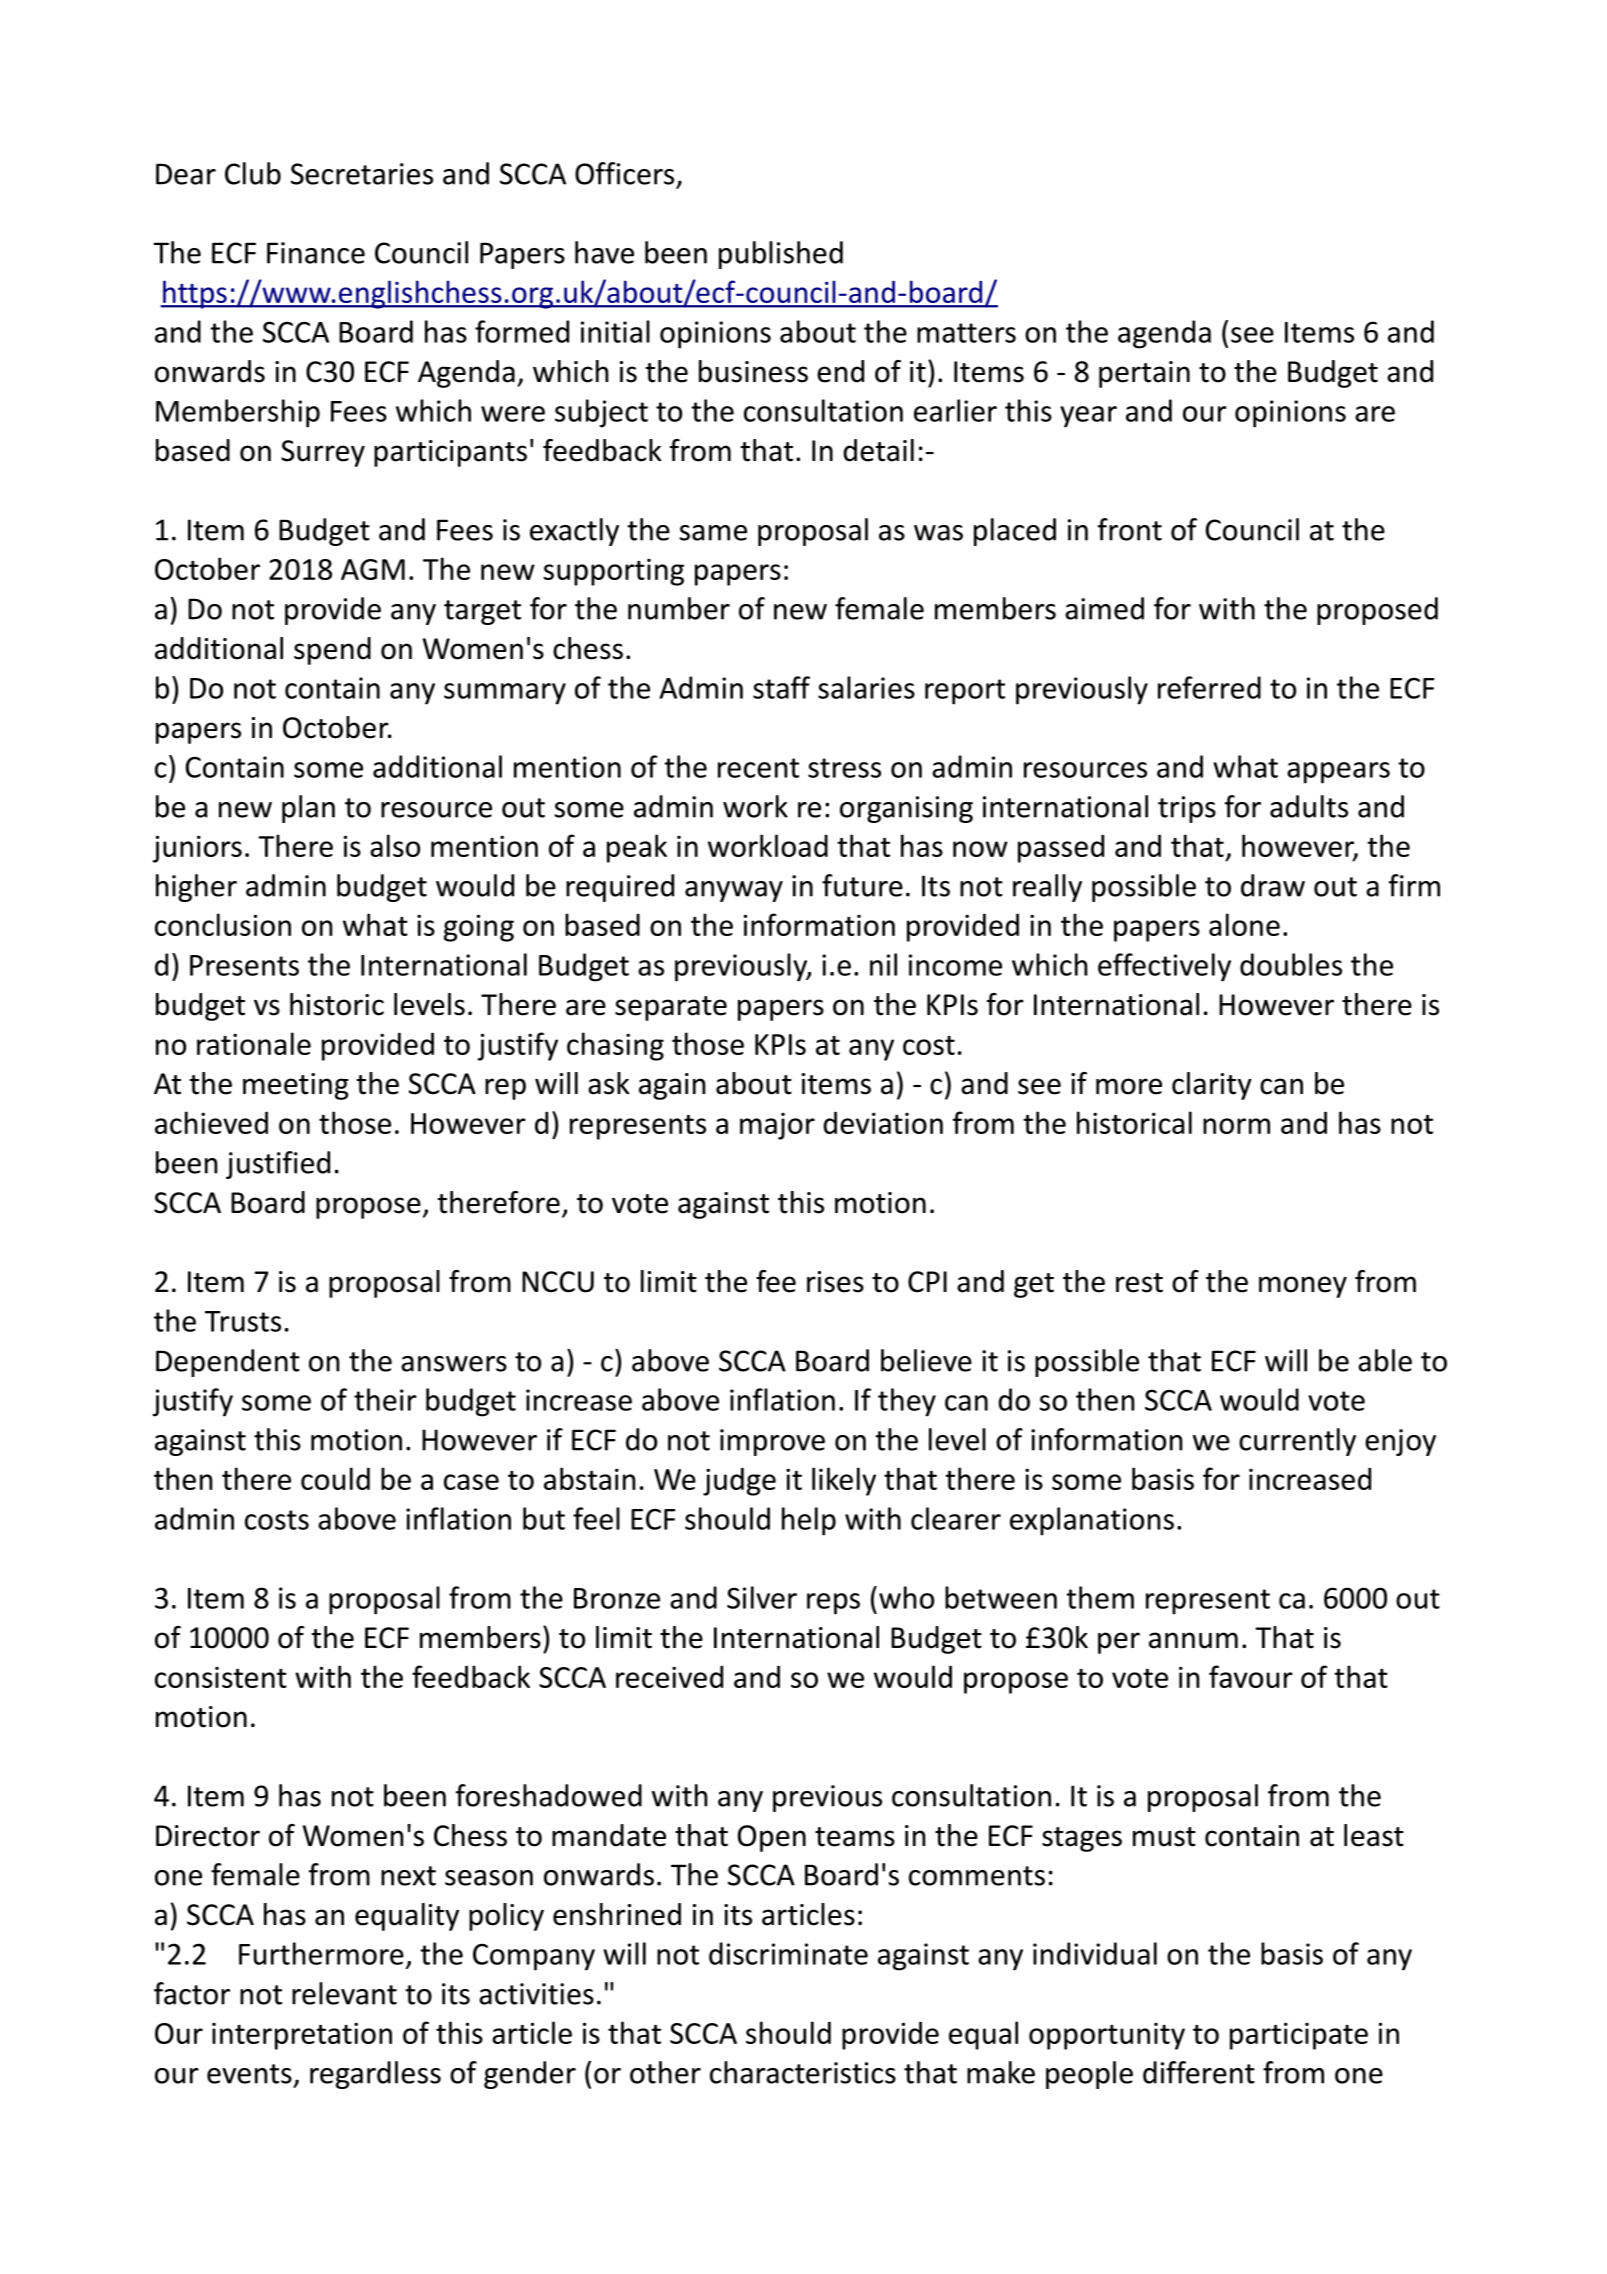 This image has width=1607, height=2274. What do you see at coordinates (344, 1993) in the image?
I see `relevant` at bounding box center [344, 1993].
